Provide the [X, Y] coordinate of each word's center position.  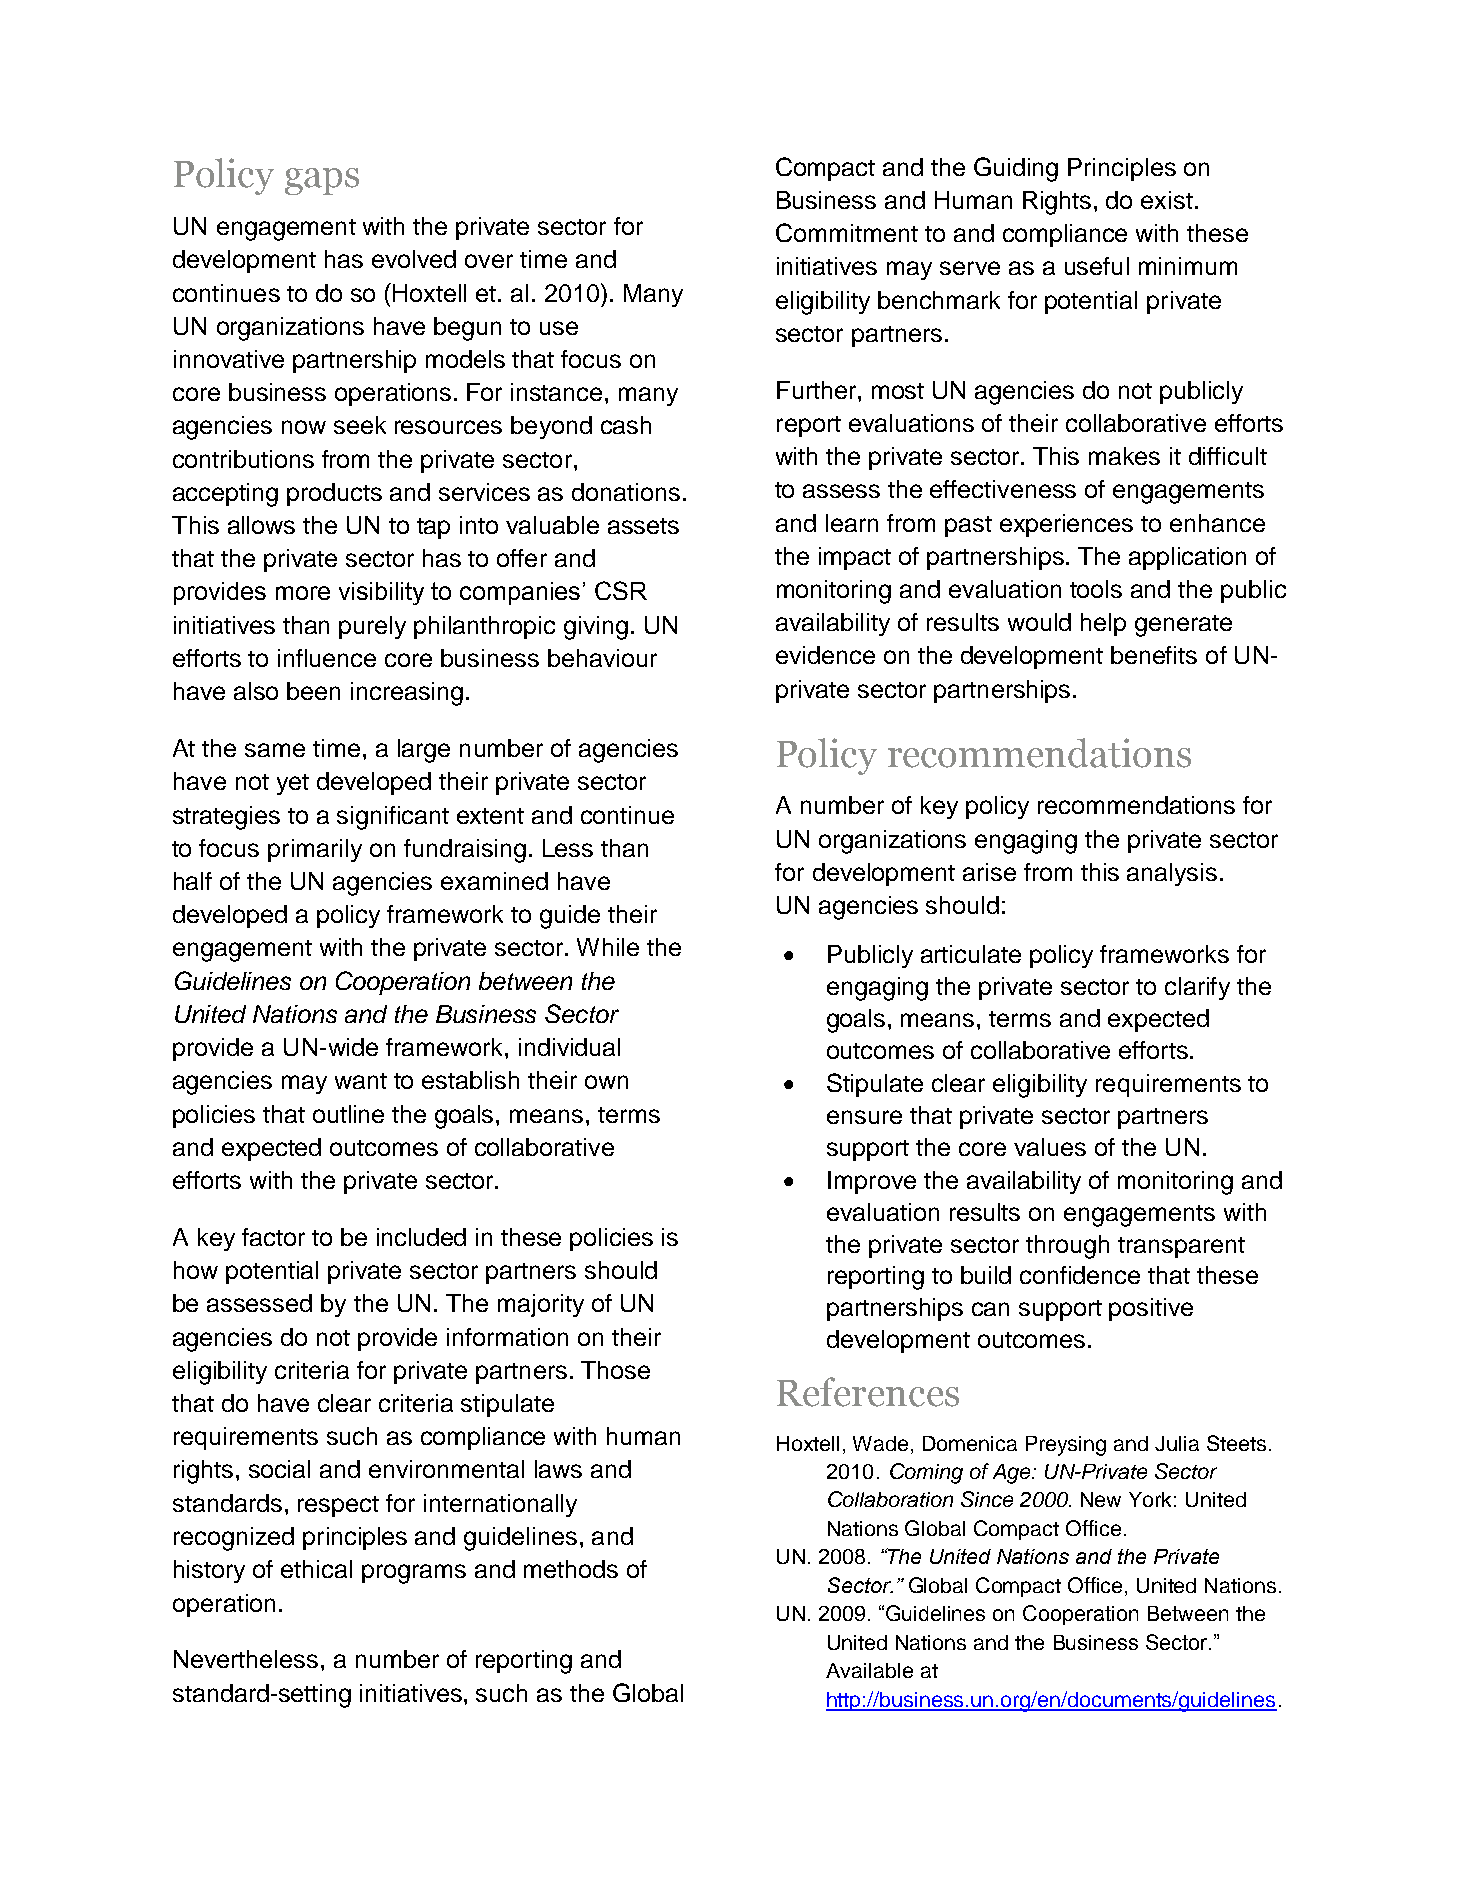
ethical [316, 1569]
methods [571, 1569]
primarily [315, 850]
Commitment [847, 232]
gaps [322, 181]
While [608, 947]
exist [1167, 200]
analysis [1172, 874]
